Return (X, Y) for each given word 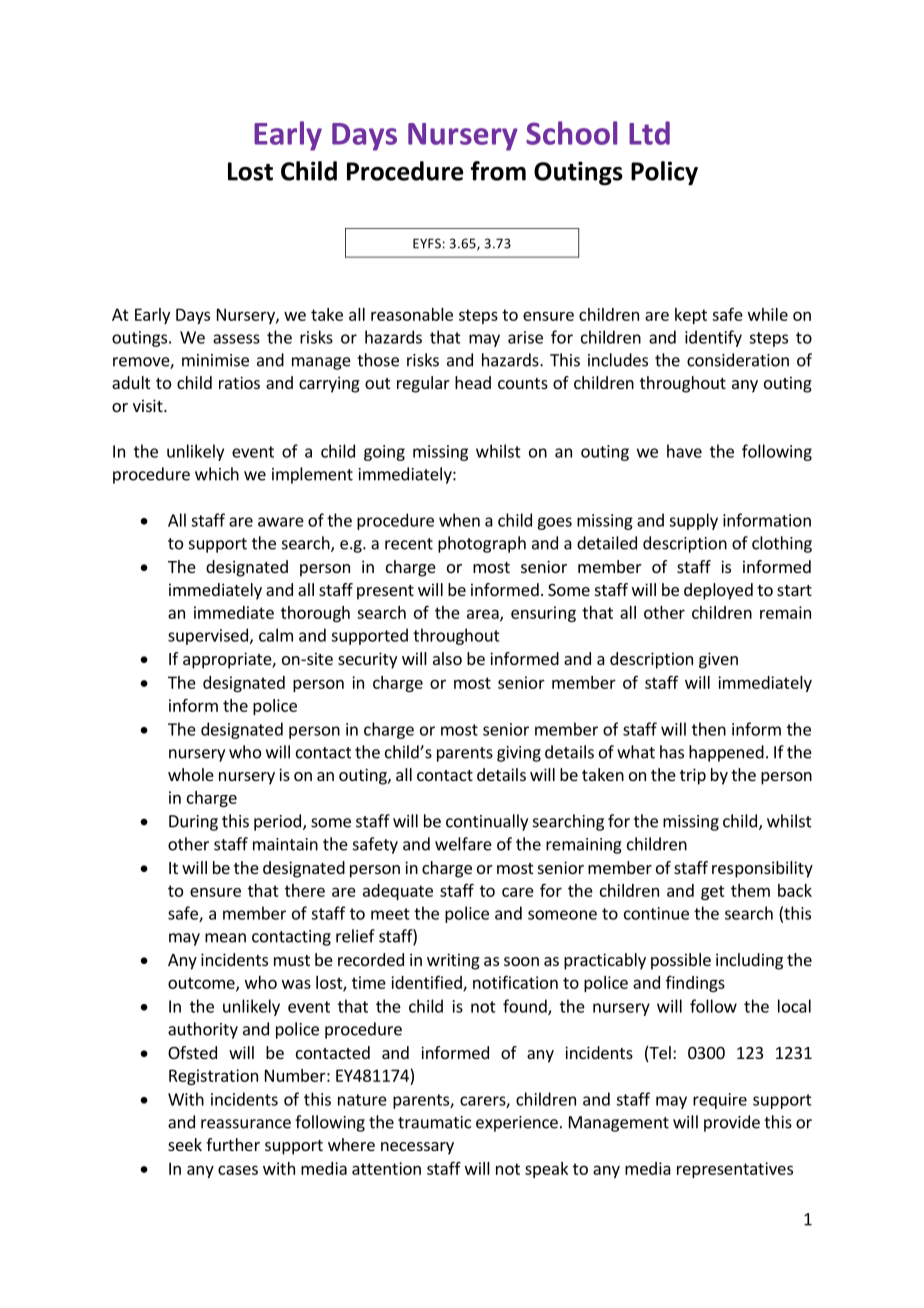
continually (487, 822)
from (498, 171)
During (193, 823)
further (233, 1144)
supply (693, 521)
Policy (664, 173)
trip (693, 776)
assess (236, 339)
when (459, 520)
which (217, 474)
